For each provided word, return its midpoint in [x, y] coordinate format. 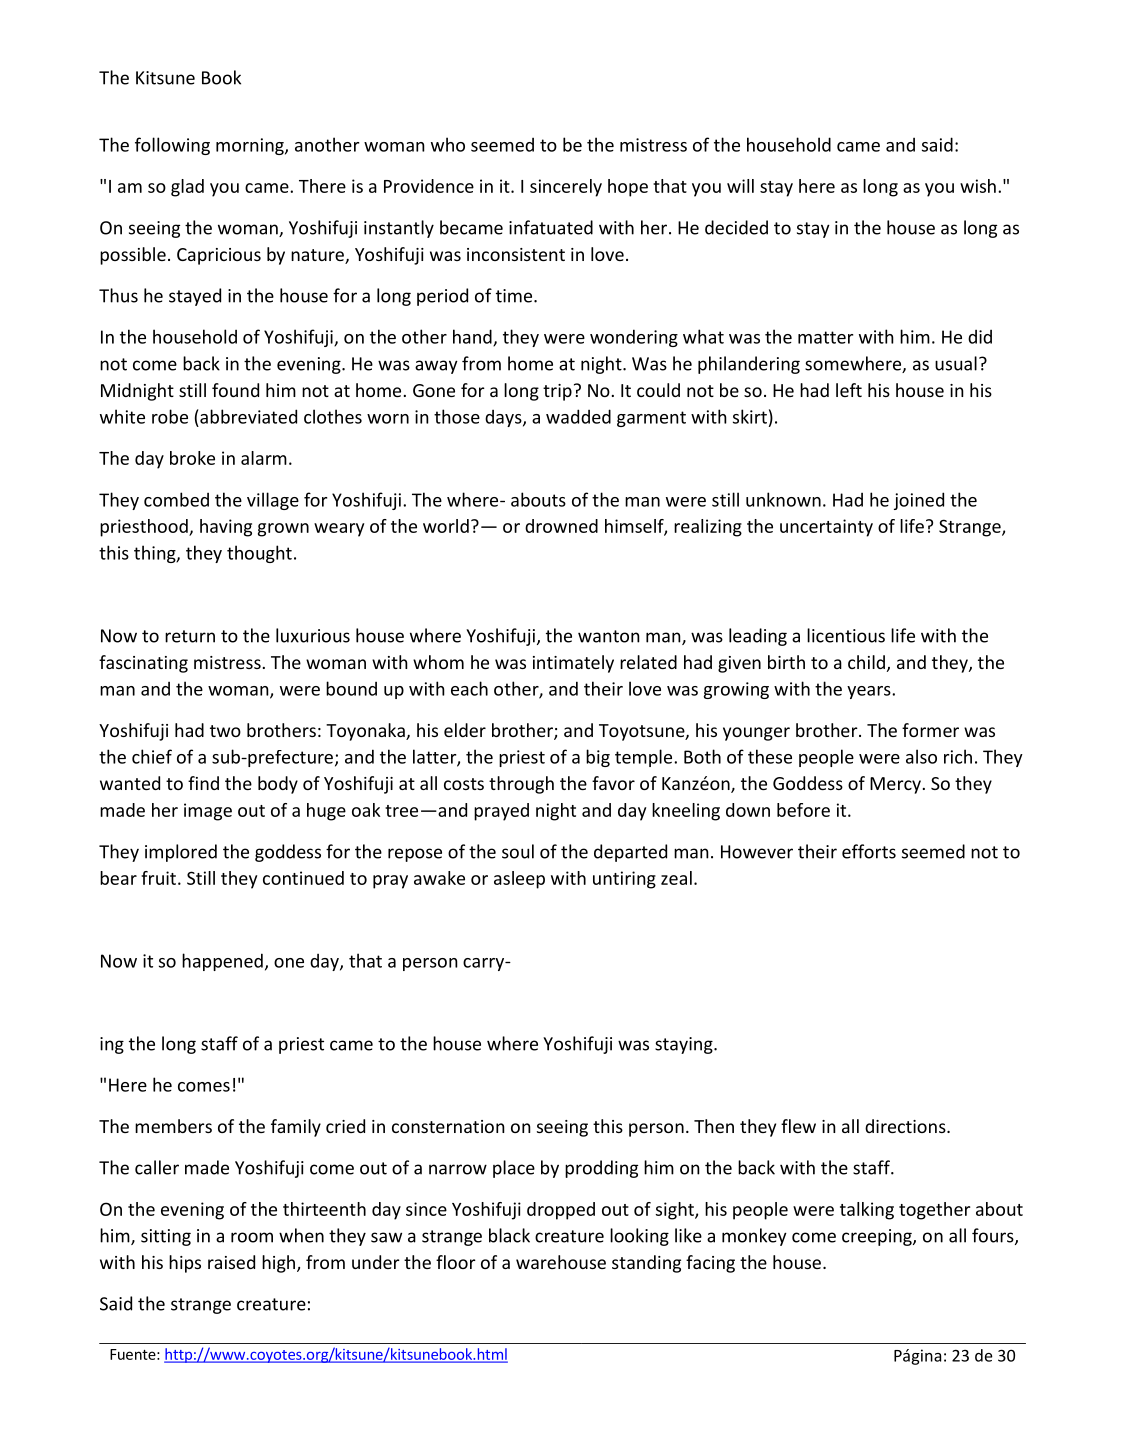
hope [628, 188]
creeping [878, 1237]
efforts [869, 851]
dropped [561, 1211]
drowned [561, 526]
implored [181, 853]
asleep [519, 880]
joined [919, 501]
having [226, 528]
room [252, 1237]
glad [187, 188]
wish [978, 186]
